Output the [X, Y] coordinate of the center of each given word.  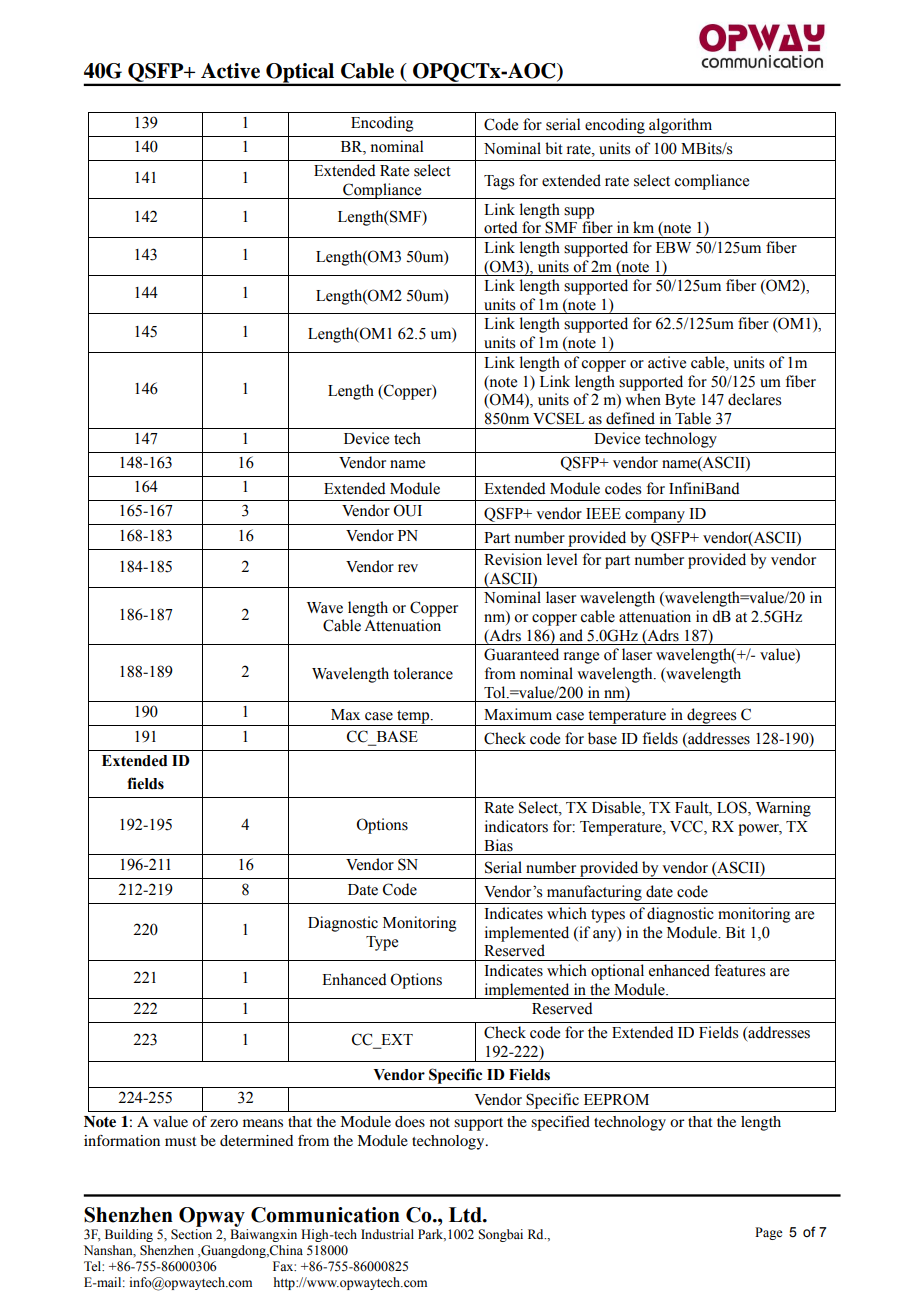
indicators [516, 826]
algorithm [680, 126]
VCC [687, 827]
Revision [513, 559]
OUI [407, 510]
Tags [499, 182]
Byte [680, 401]
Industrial [387, 1234]
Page [768, 1233]
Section [191, 1234]
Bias [498, 845]
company [655, 518]
